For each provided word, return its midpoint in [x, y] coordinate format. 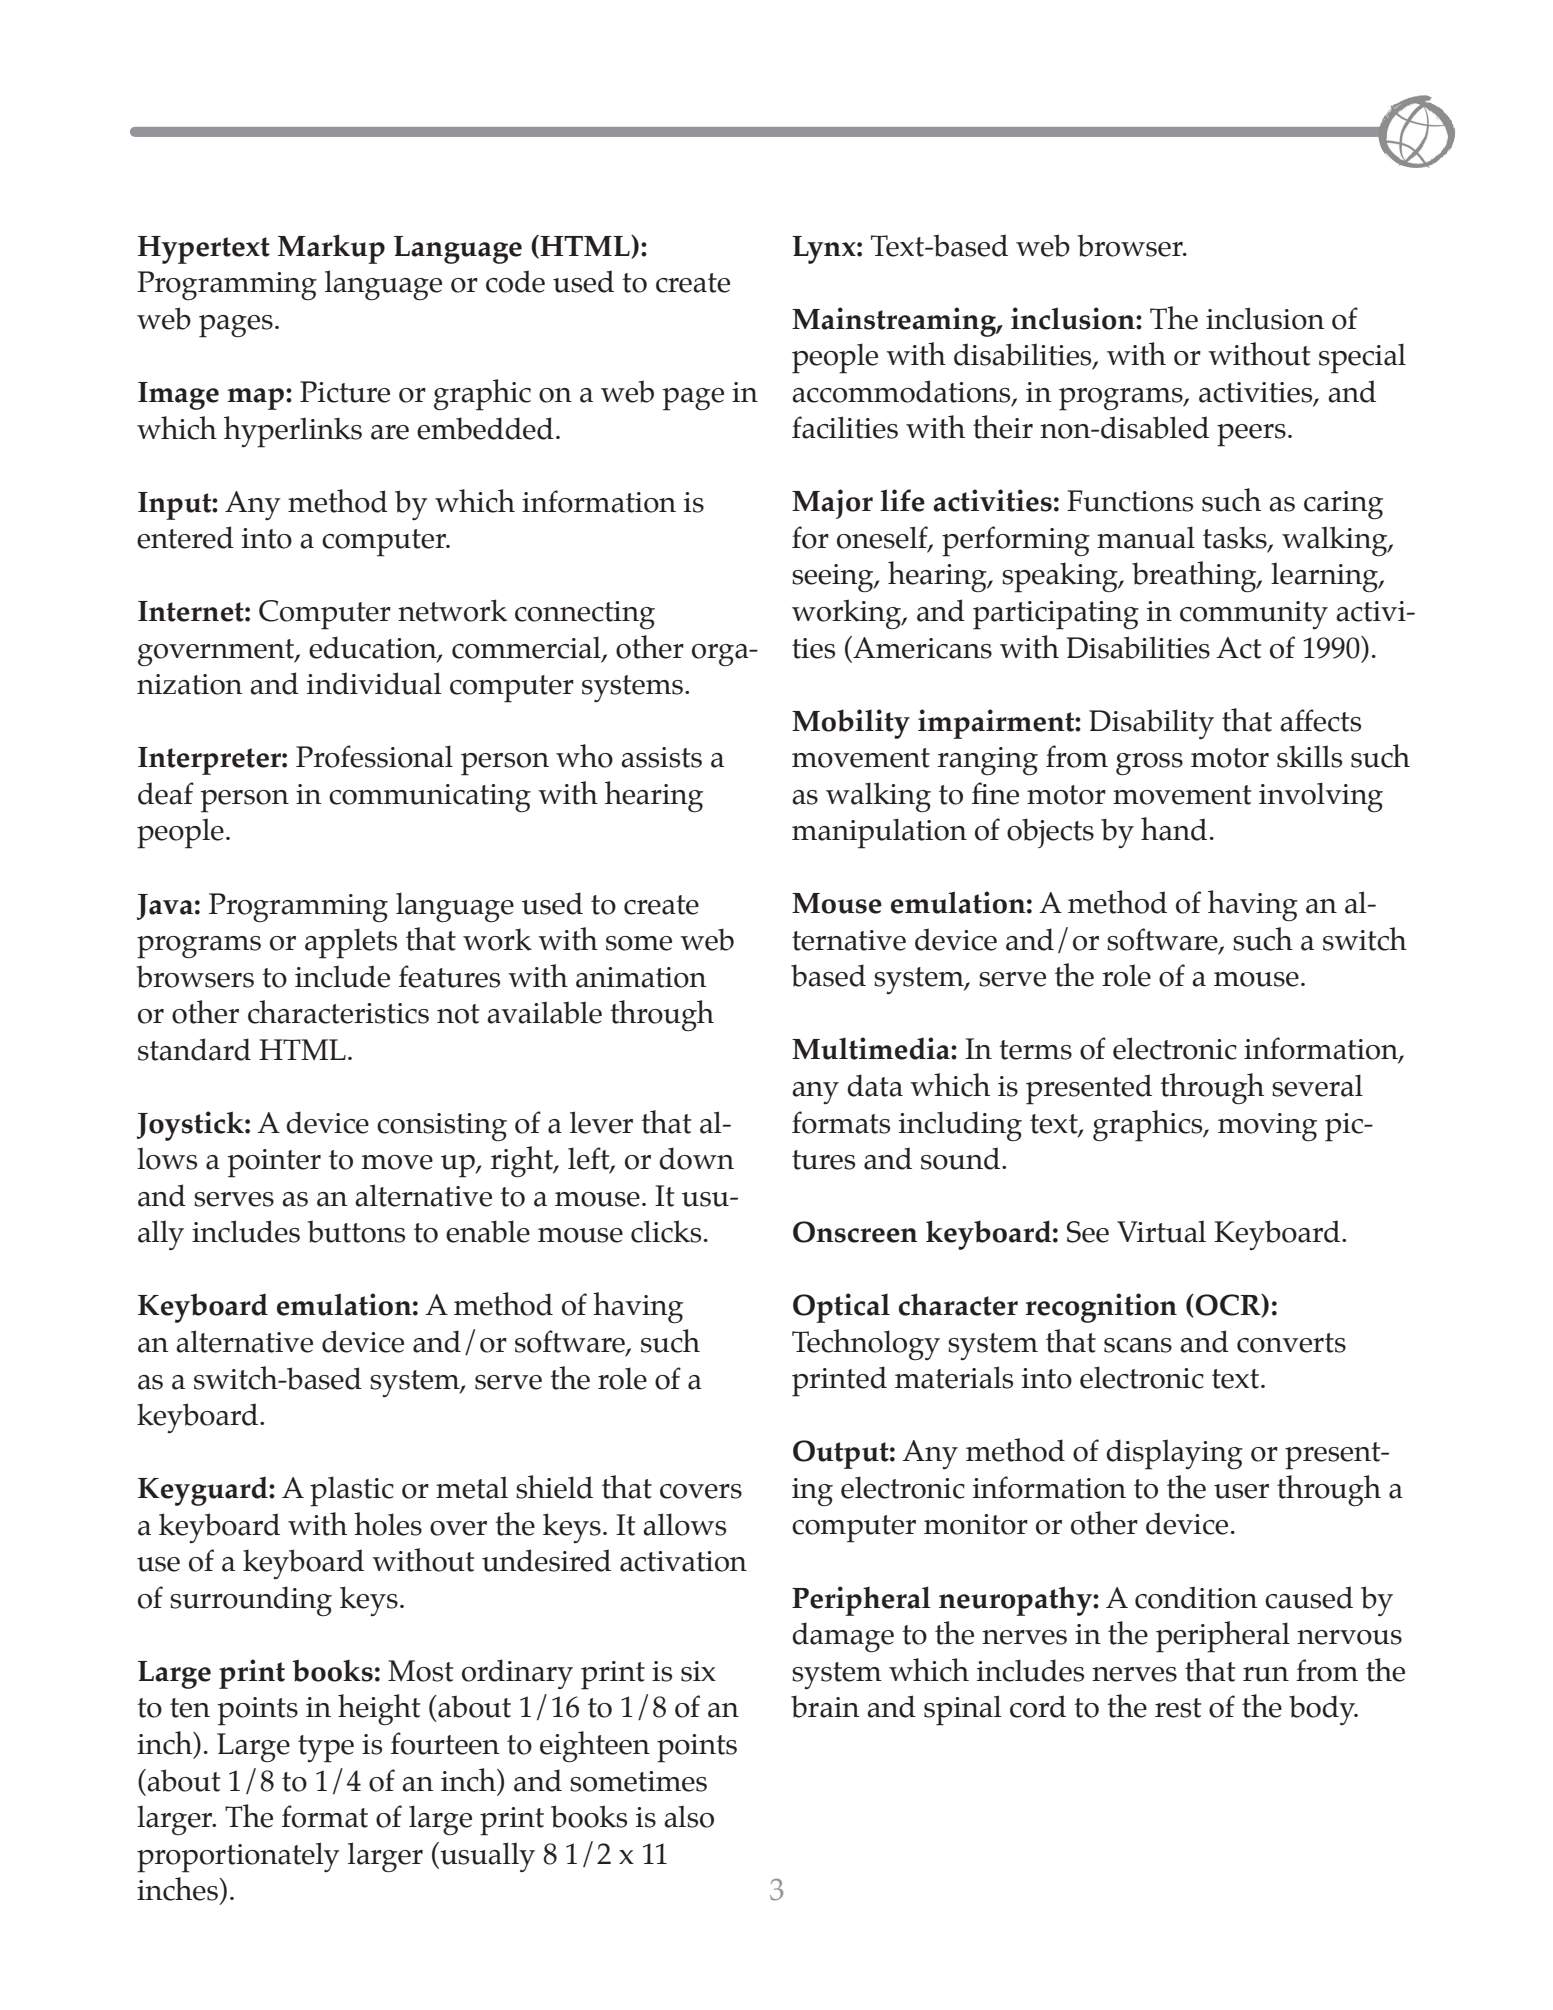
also [689, 1816]
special [1362, 358]
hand [1174, 829]
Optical [841, 1308]
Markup [331, 249]
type [326, 1749]
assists [661, 757]
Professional [374, 756]
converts [1291, 1343]
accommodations [902, 392]
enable [488, 1231]
